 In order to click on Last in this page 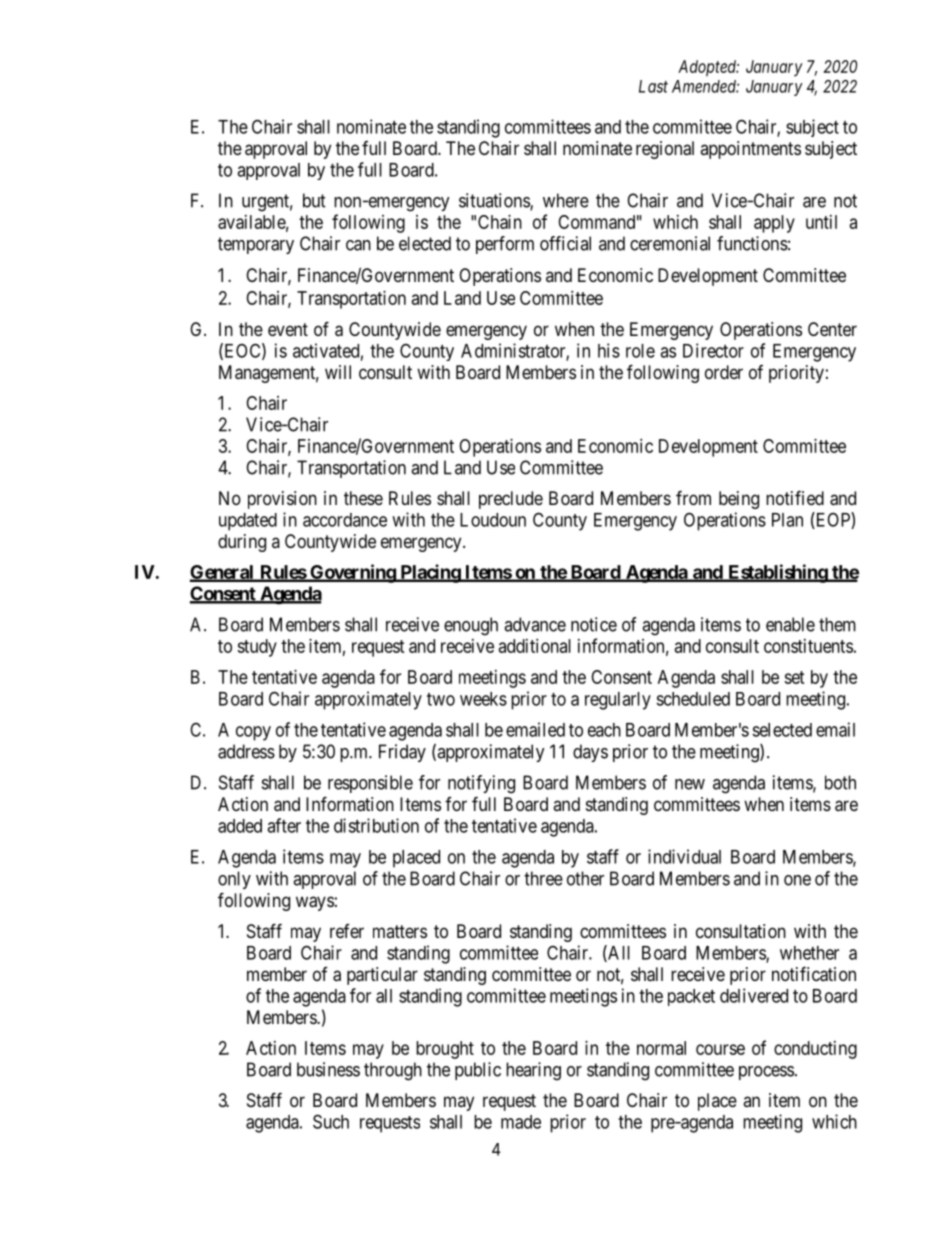, I will do `click(653, 86)`.
